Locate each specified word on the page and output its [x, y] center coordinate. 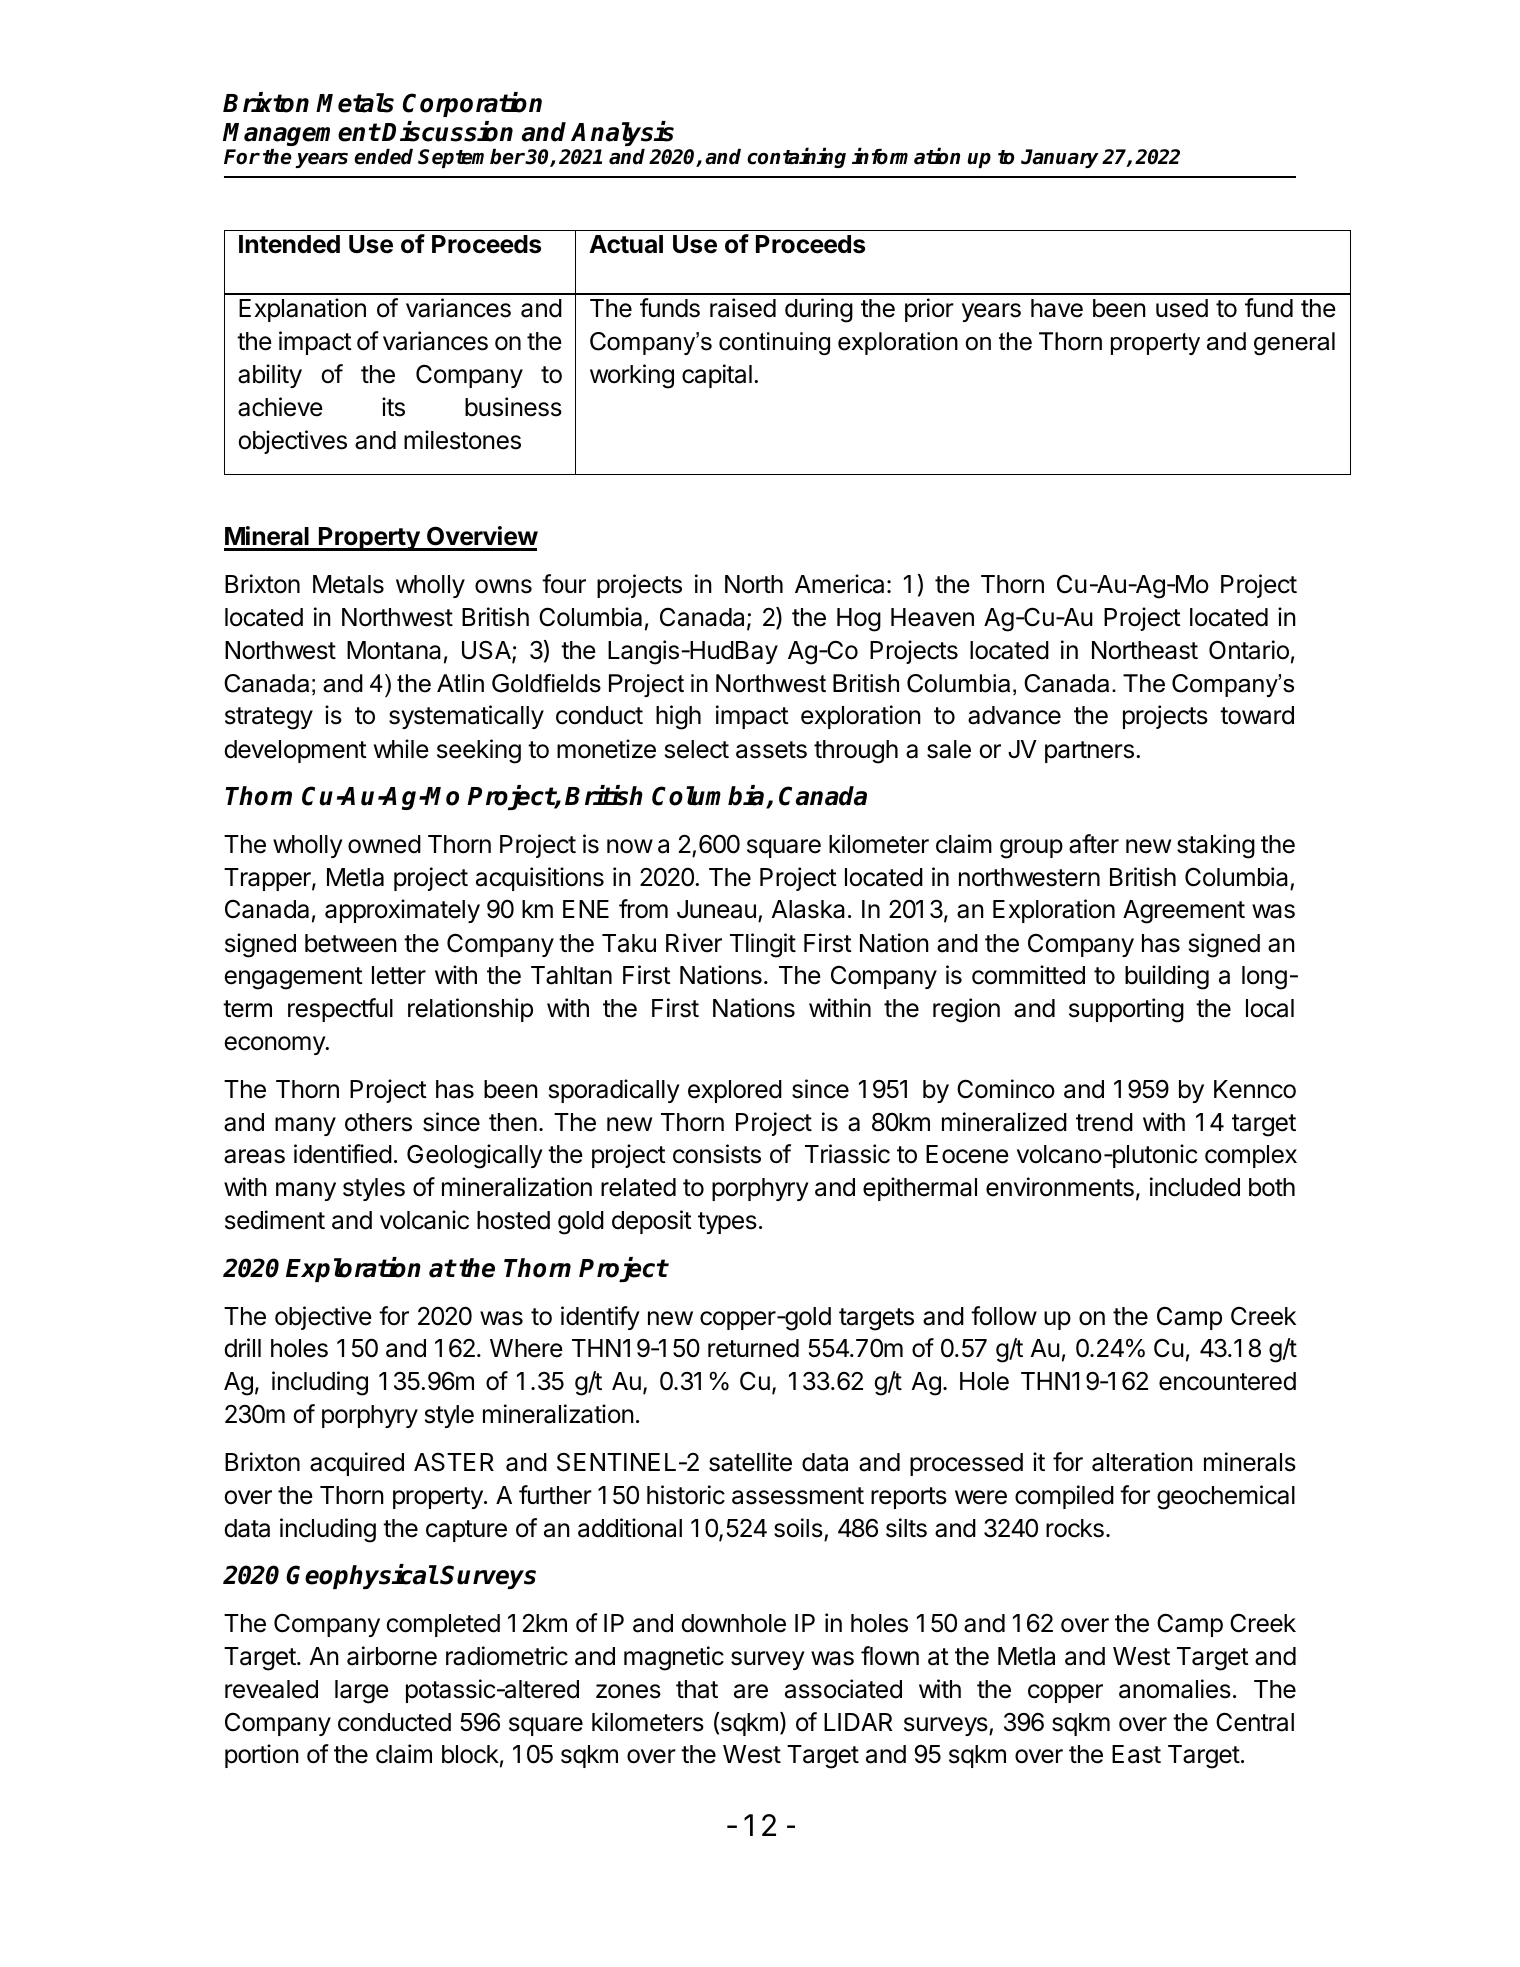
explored [735, 1091]
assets [771, 750]
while [401, 749]
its [393, 407]
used [1182, 308]
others [378, 1122]
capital [717, 376]
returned [753, 1348]
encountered [1227, 1381]
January [1060, 158]
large [362, 1692]
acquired [357, 1464]
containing [796, 158]
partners [1089, 752]
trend [1104, 1122]
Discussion [447, 131]
